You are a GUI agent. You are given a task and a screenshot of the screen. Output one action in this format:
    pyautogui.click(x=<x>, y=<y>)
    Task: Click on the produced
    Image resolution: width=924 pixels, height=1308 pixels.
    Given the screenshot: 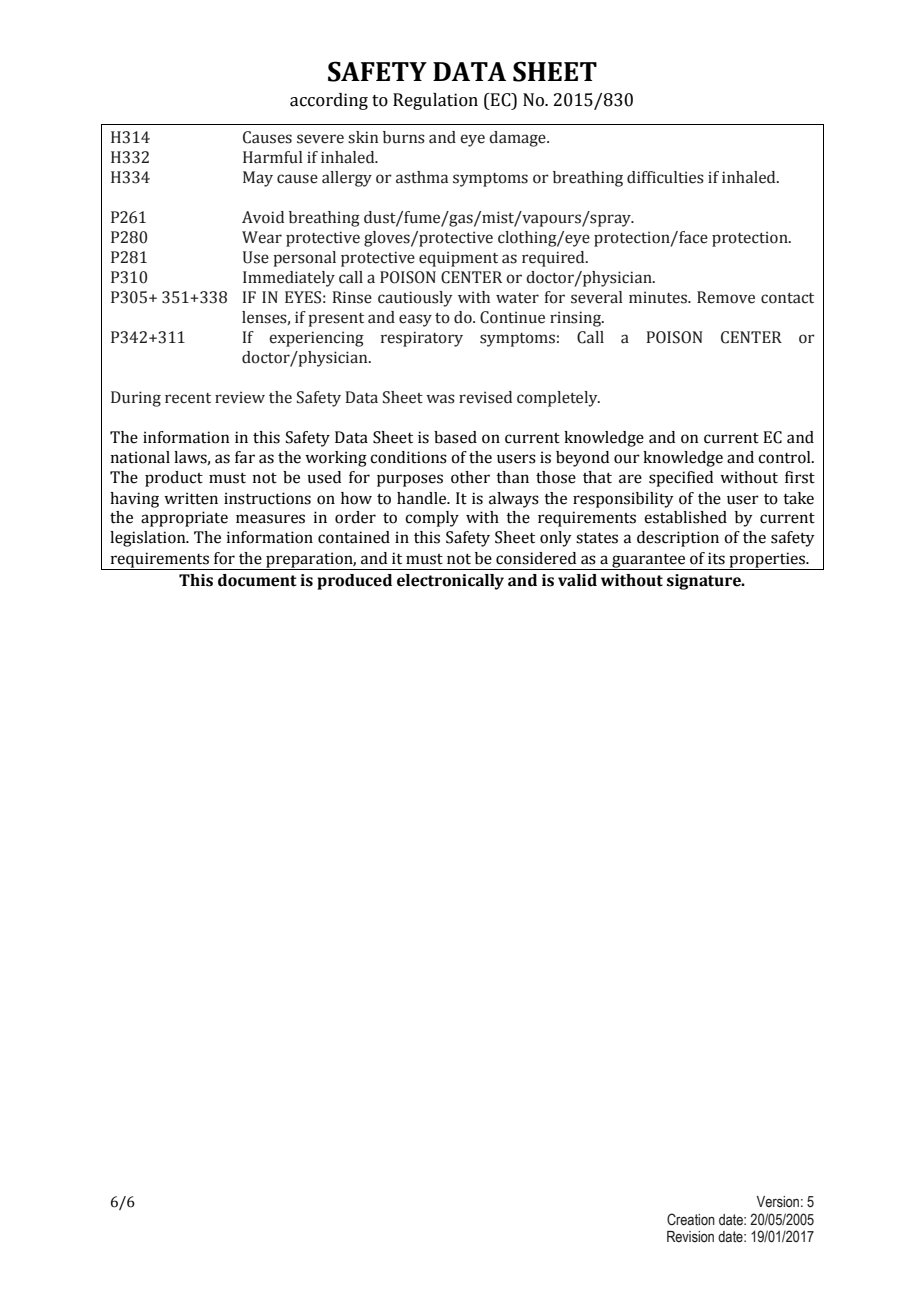 What is the action you would take?
    pyautogui.click(x=354, y=582)
